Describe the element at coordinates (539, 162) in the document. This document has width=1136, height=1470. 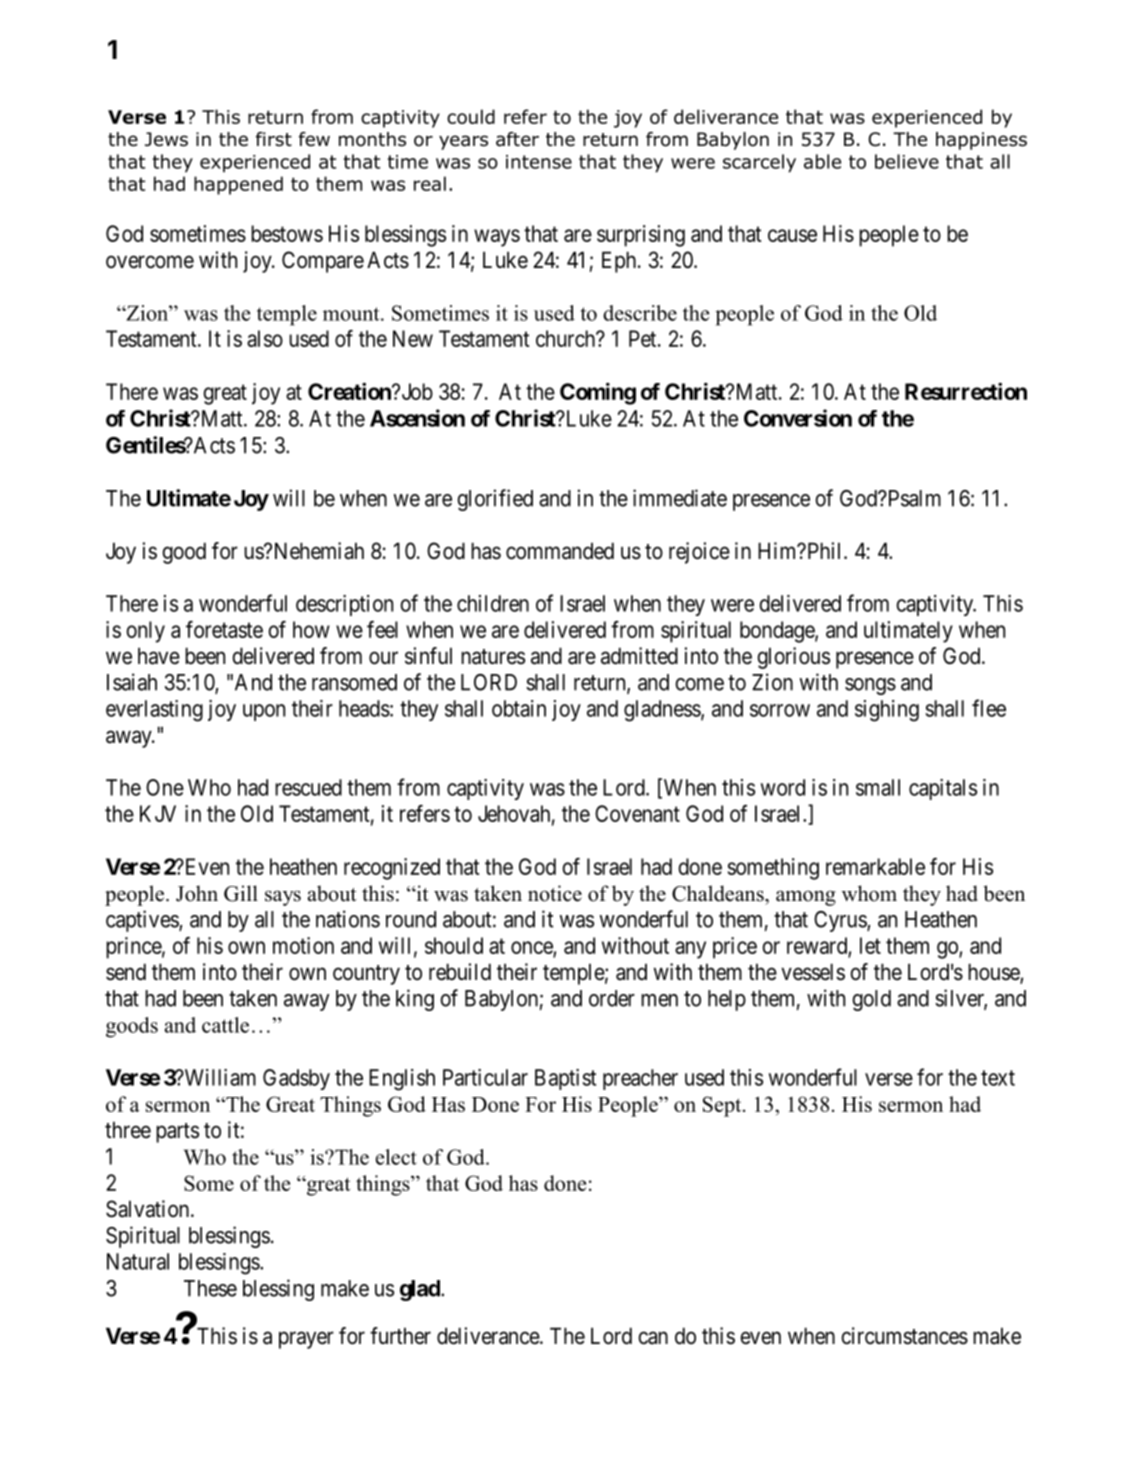
I see `intense` at that location.
